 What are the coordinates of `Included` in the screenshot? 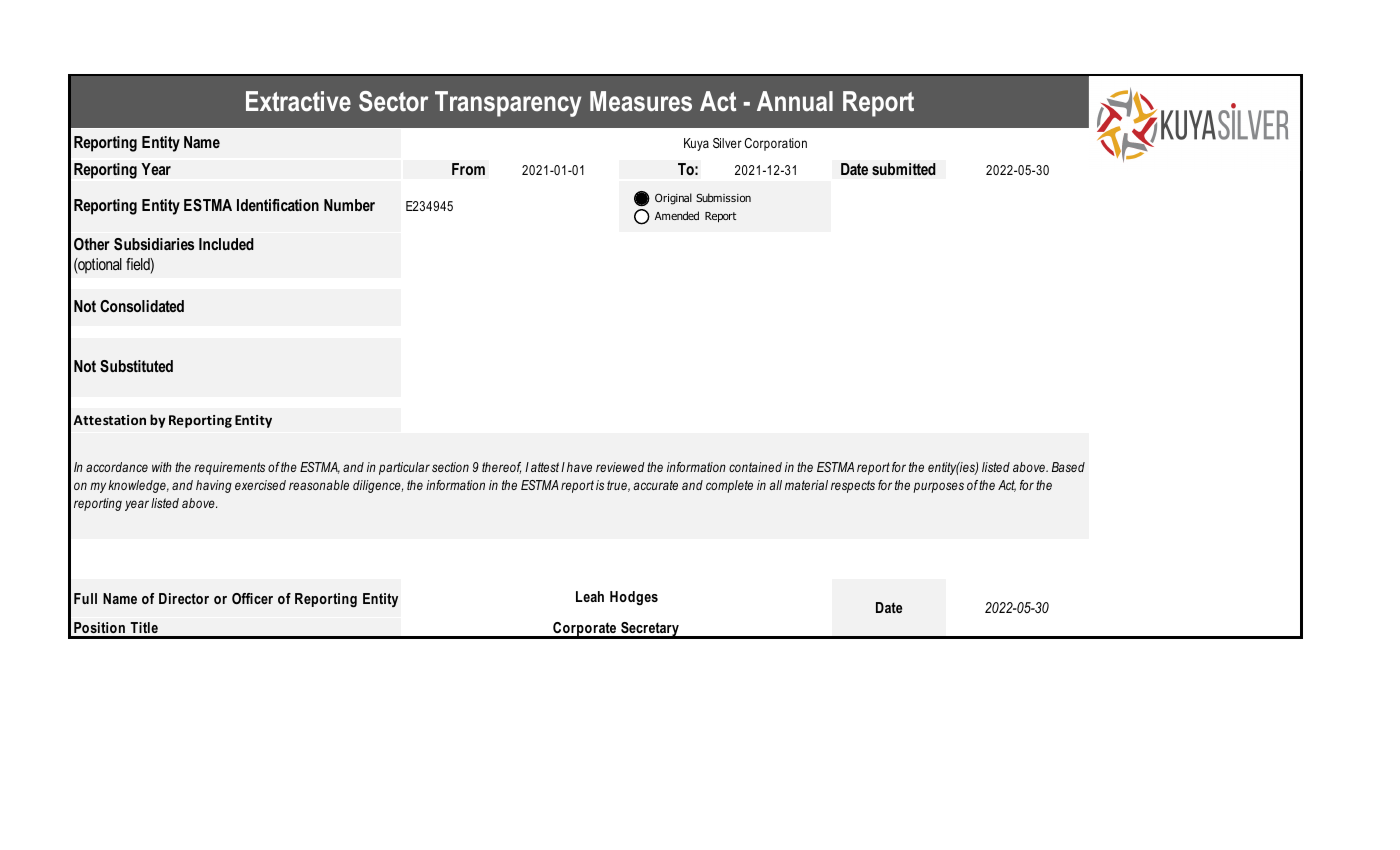 It's located at (226, 244).
